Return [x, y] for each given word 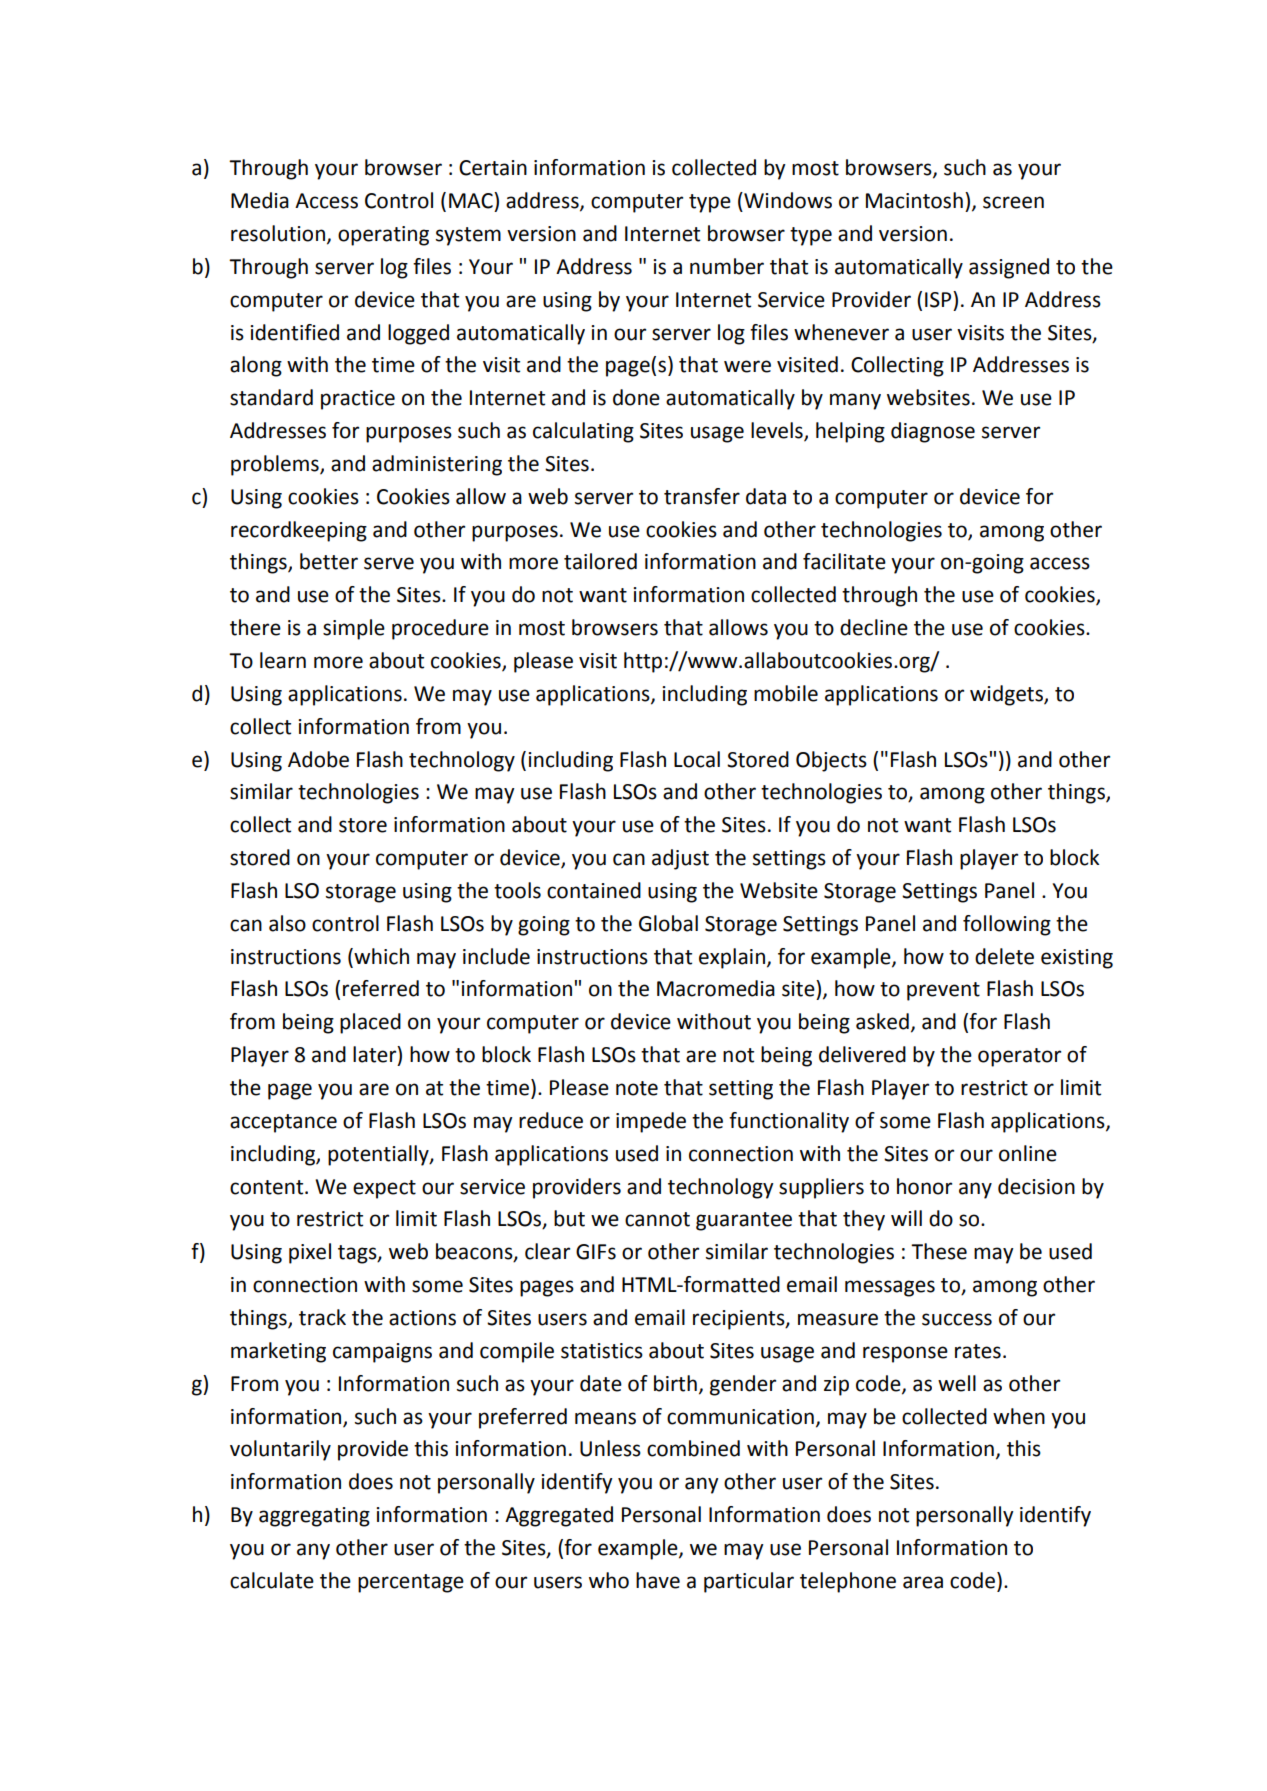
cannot [657, 1219]
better [329, 561]
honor [924, 1186]
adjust [680, 859]
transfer [702, 496]
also [287, 923]
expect [384, 1189]
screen [1013, 202]
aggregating [314, 1517]
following [1007, 925]
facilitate [844, 561]
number [727, 266]
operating [383, 236]
